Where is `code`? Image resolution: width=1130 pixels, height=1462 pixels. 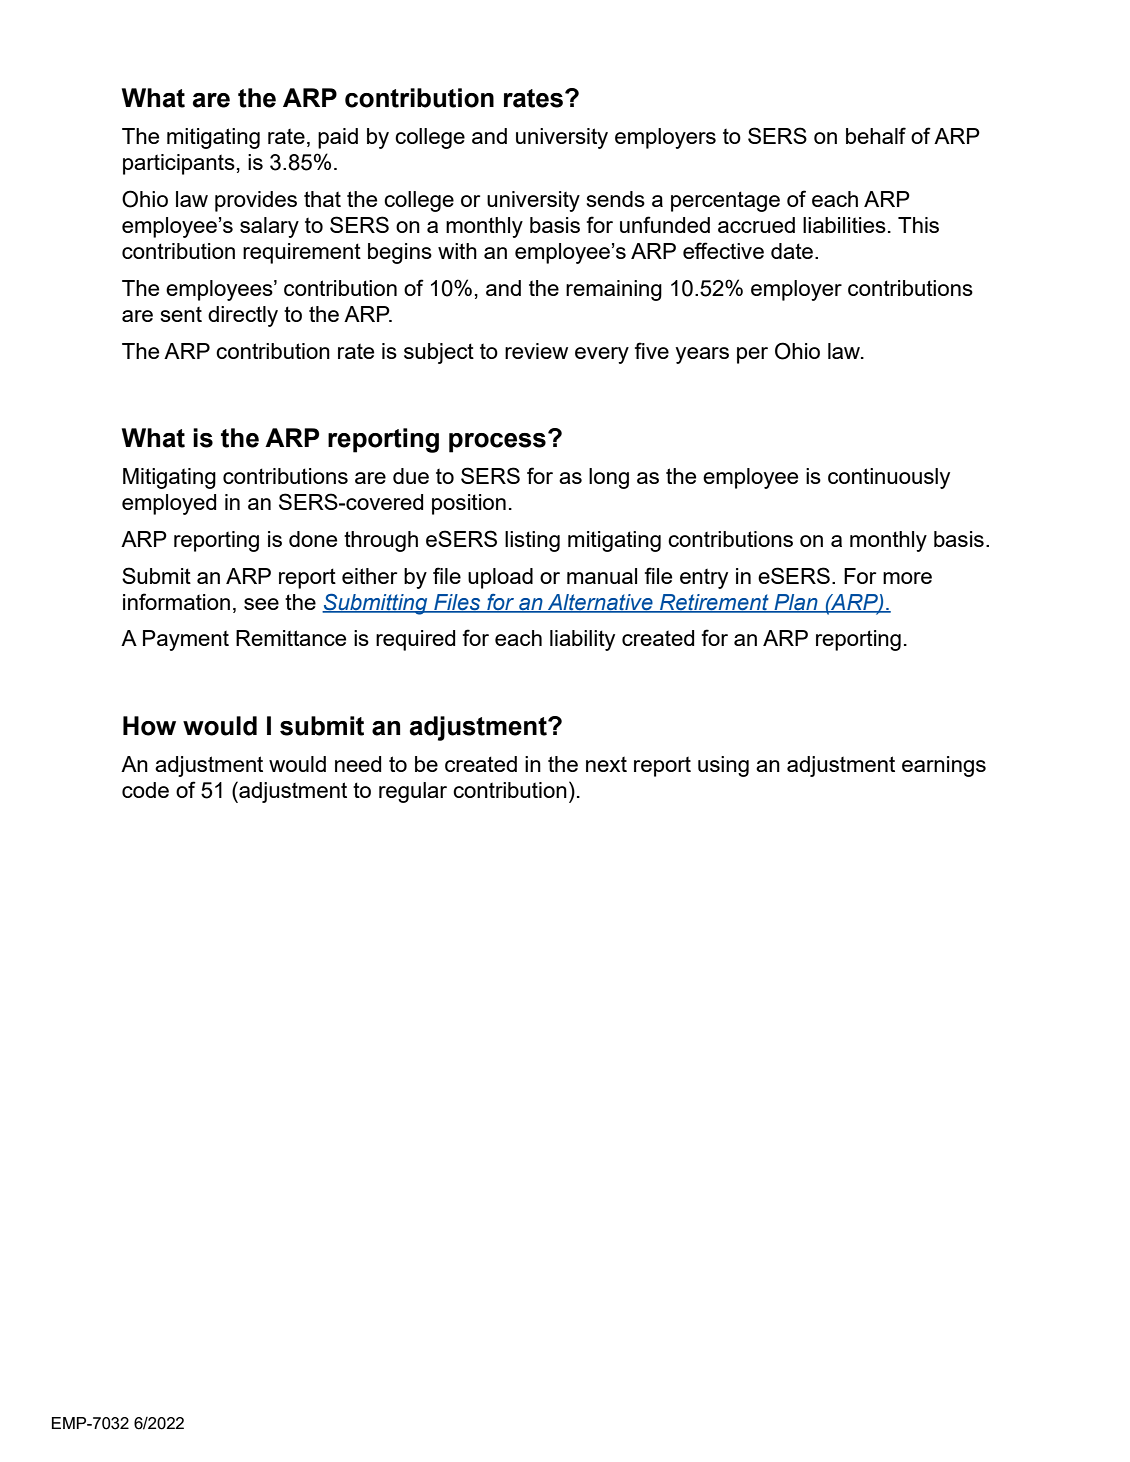
code is located at coordinates (145, 790).
